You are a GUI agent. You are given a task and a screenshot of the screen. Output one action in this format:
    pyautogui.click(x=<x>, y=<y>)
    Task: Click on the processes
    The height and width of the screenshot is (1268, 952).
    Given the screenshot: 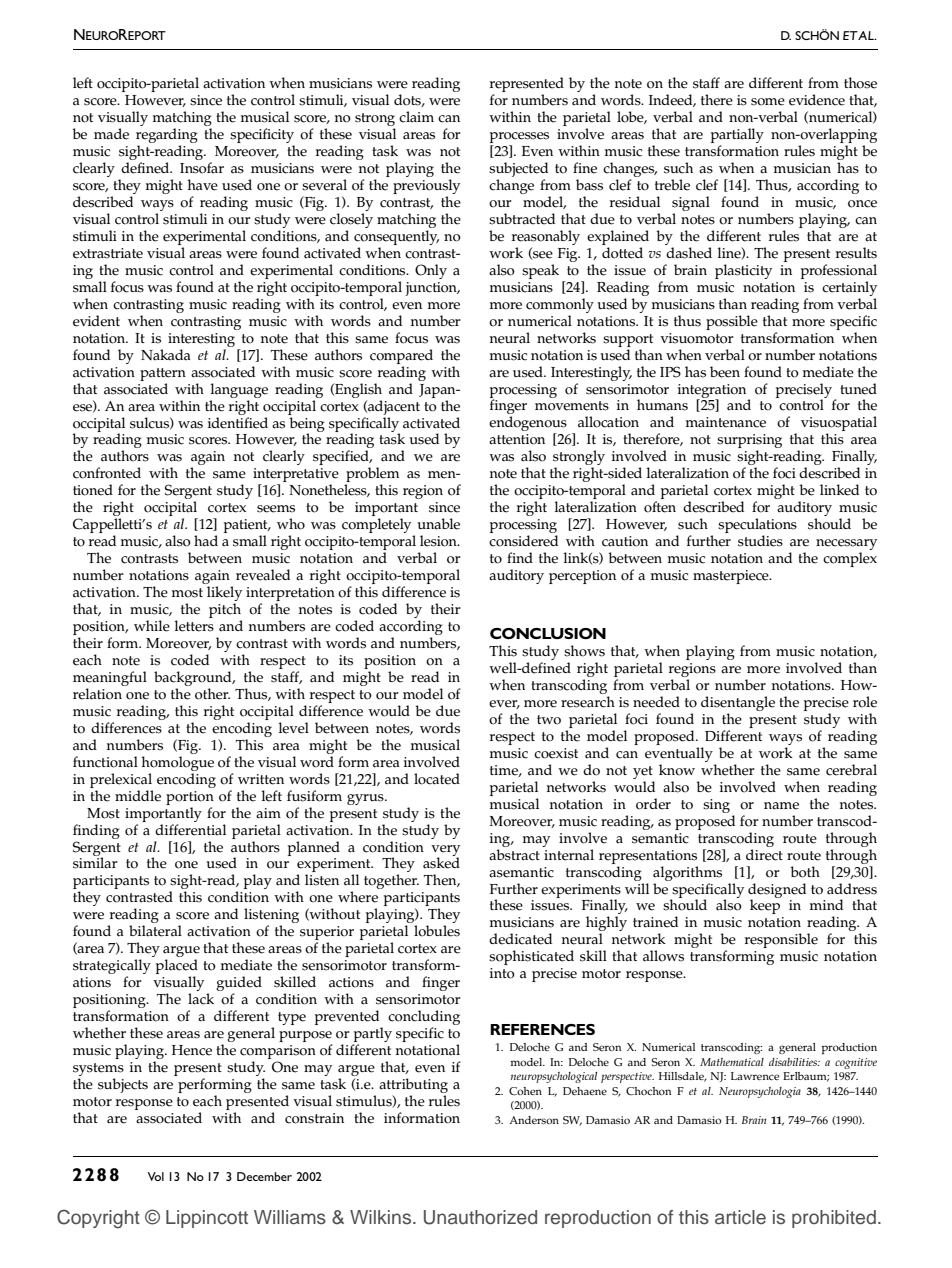 What is the action you would take?
    pyautogui.click(x=519, y=139)
